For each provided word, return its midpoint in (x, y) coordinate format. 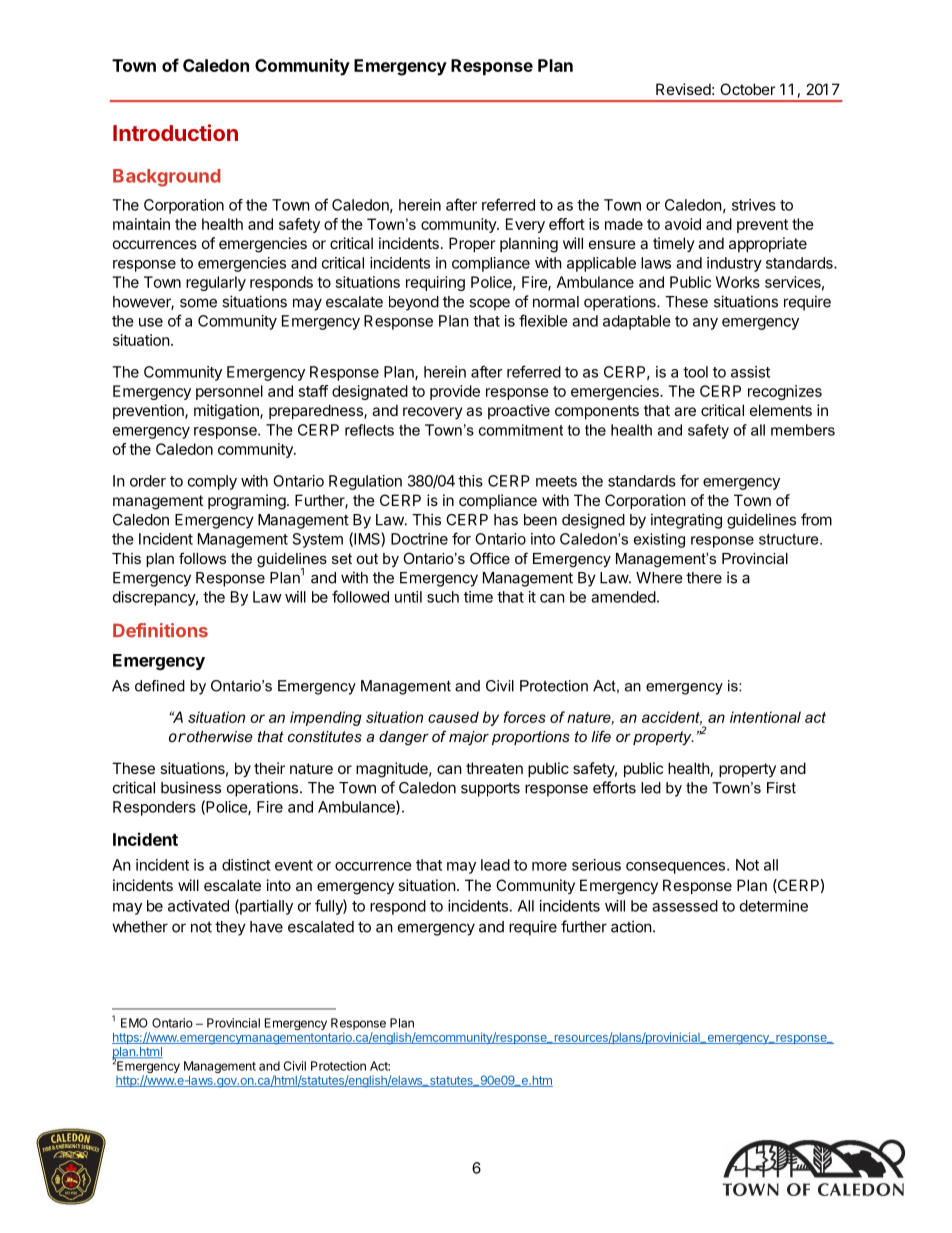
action (631, 926)
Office (490, 558)
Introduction (175, 132)
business (191, 787)
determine (774, 906)
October (747, 89)
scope (489, 304)
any (705, 324)
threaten (494, 768)
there (704, 578)
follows (202, 558)
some (198, 303)
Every (525, 225)
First (781, 788)
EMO (134, 1023)
